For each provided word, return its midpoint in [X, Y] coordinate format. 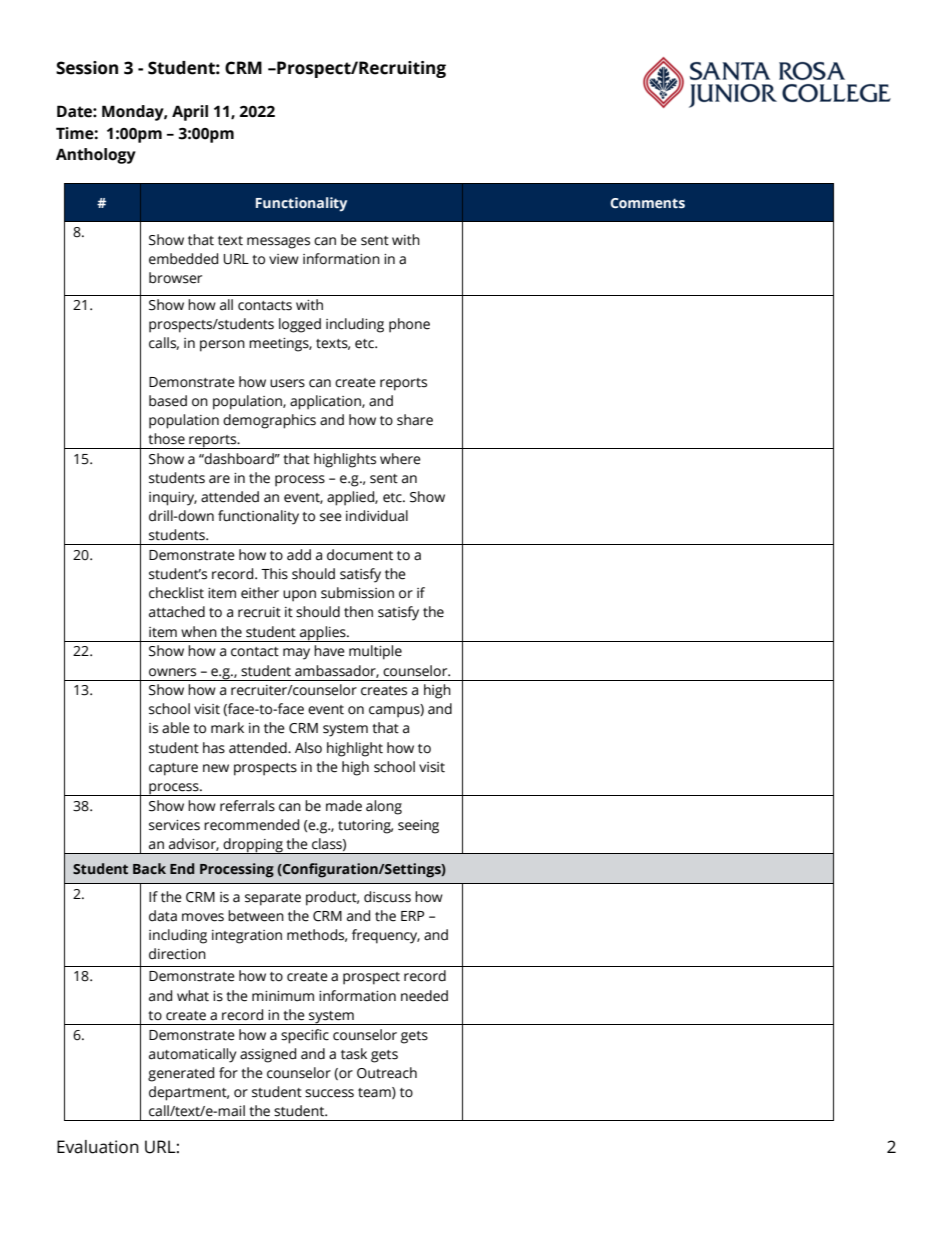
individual [377, 516]
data [163, 916]
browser [175, 278]
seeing [418, 827]
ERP [412, 916]
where [400, 459]
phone [409, 325]
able [176, 728]
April [190, 113]
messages [278, 243]
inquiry [173, 499]
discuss [387, 897]
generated [181, 1074]
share [415, 420]
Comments [647, 203]
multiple [375, 652]
